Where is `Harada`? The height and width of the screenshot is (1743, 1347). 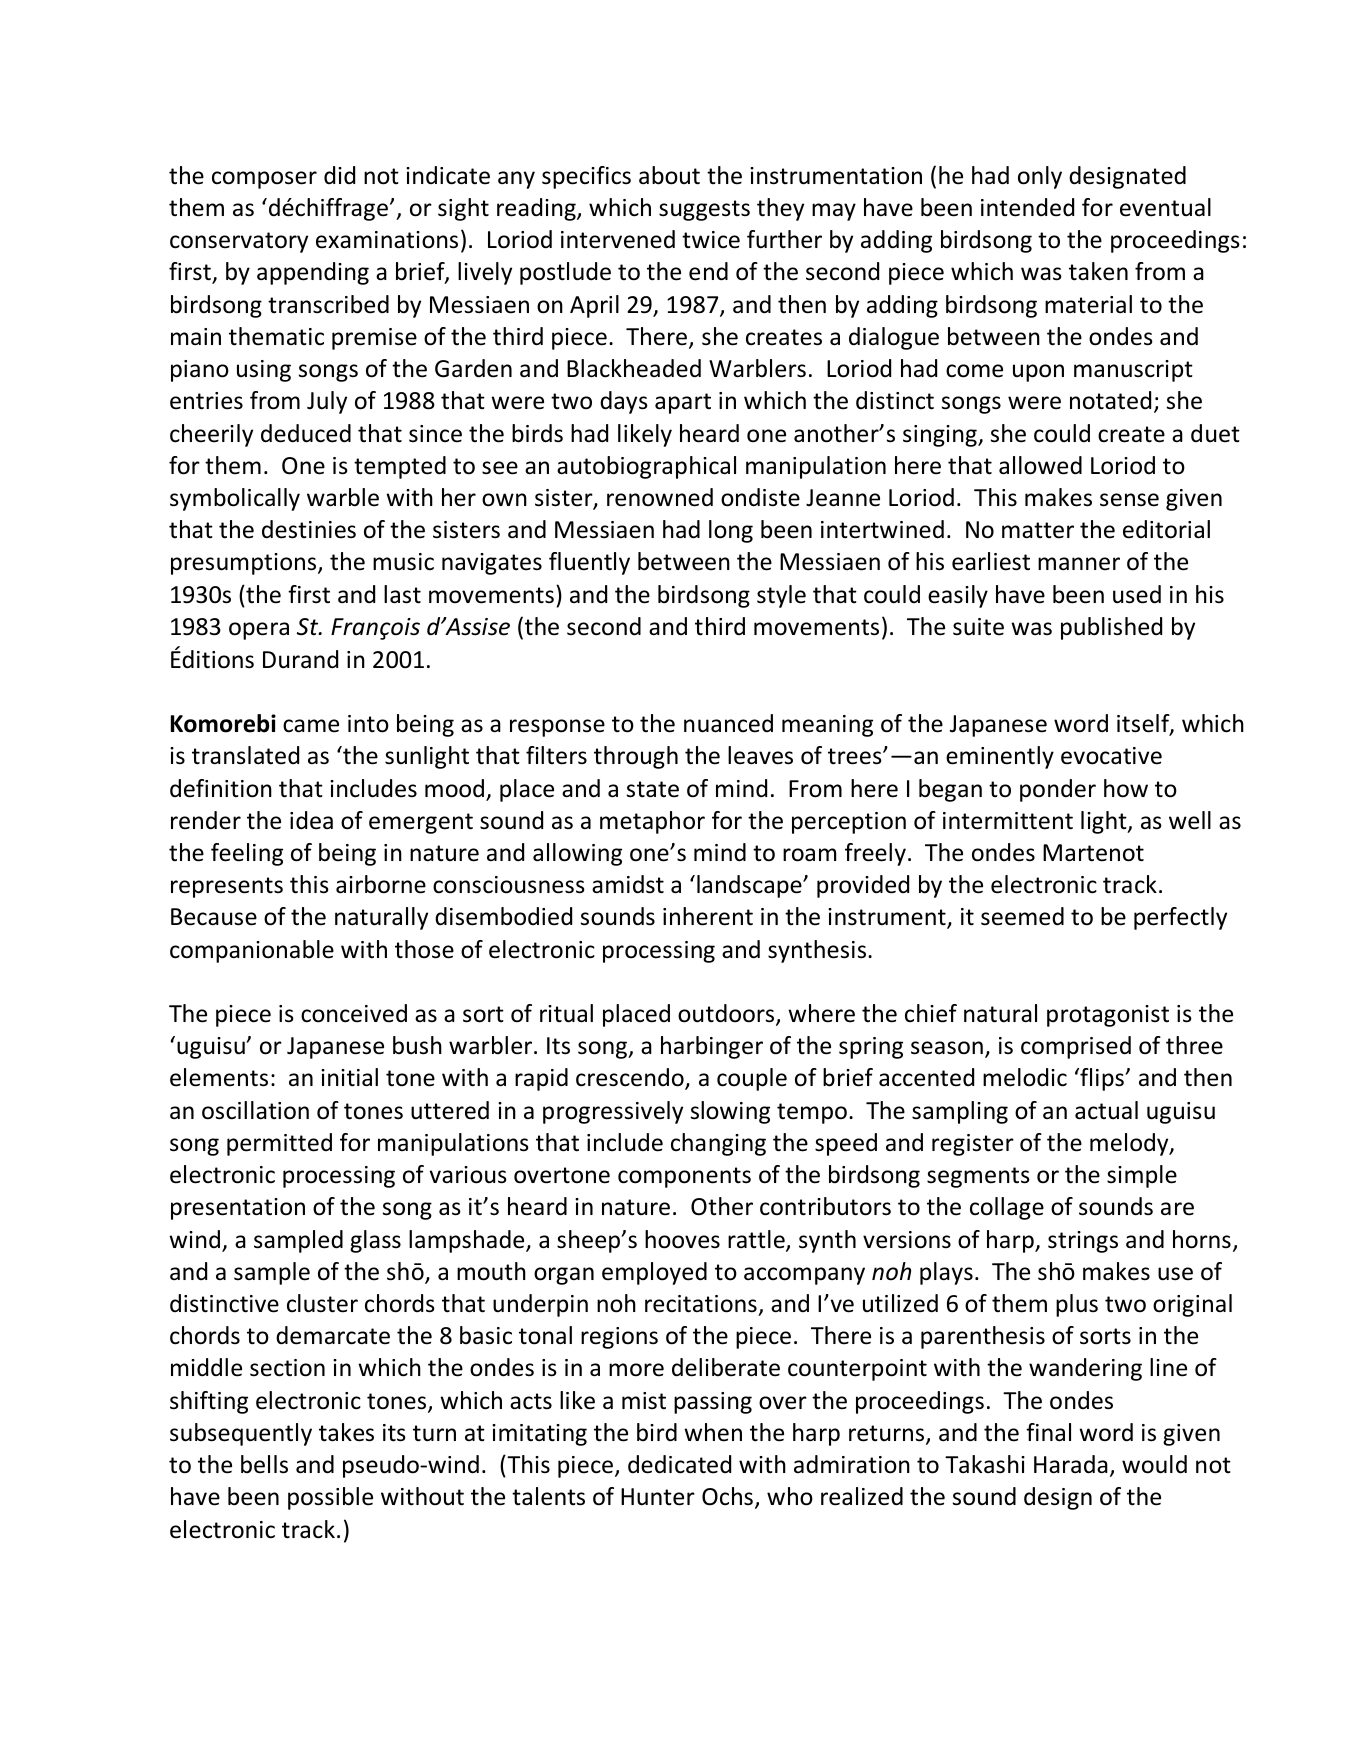 Harada is located at coordinates (1071, 1464).
